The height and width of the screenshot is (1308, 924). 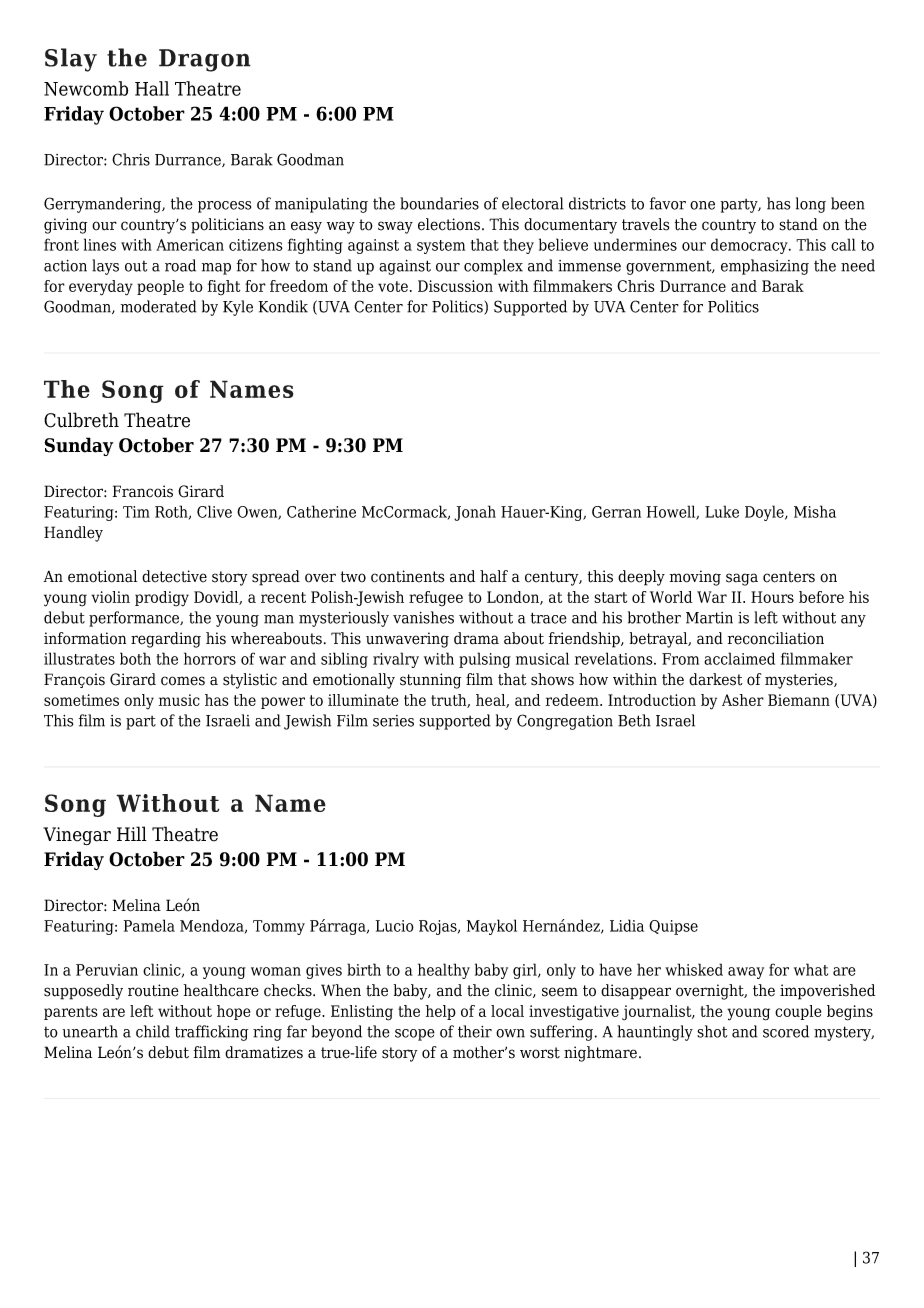 What do you see at coordinates (174, 576) in the screenshot?
I see `detective` at bounding box center [174, 576].
